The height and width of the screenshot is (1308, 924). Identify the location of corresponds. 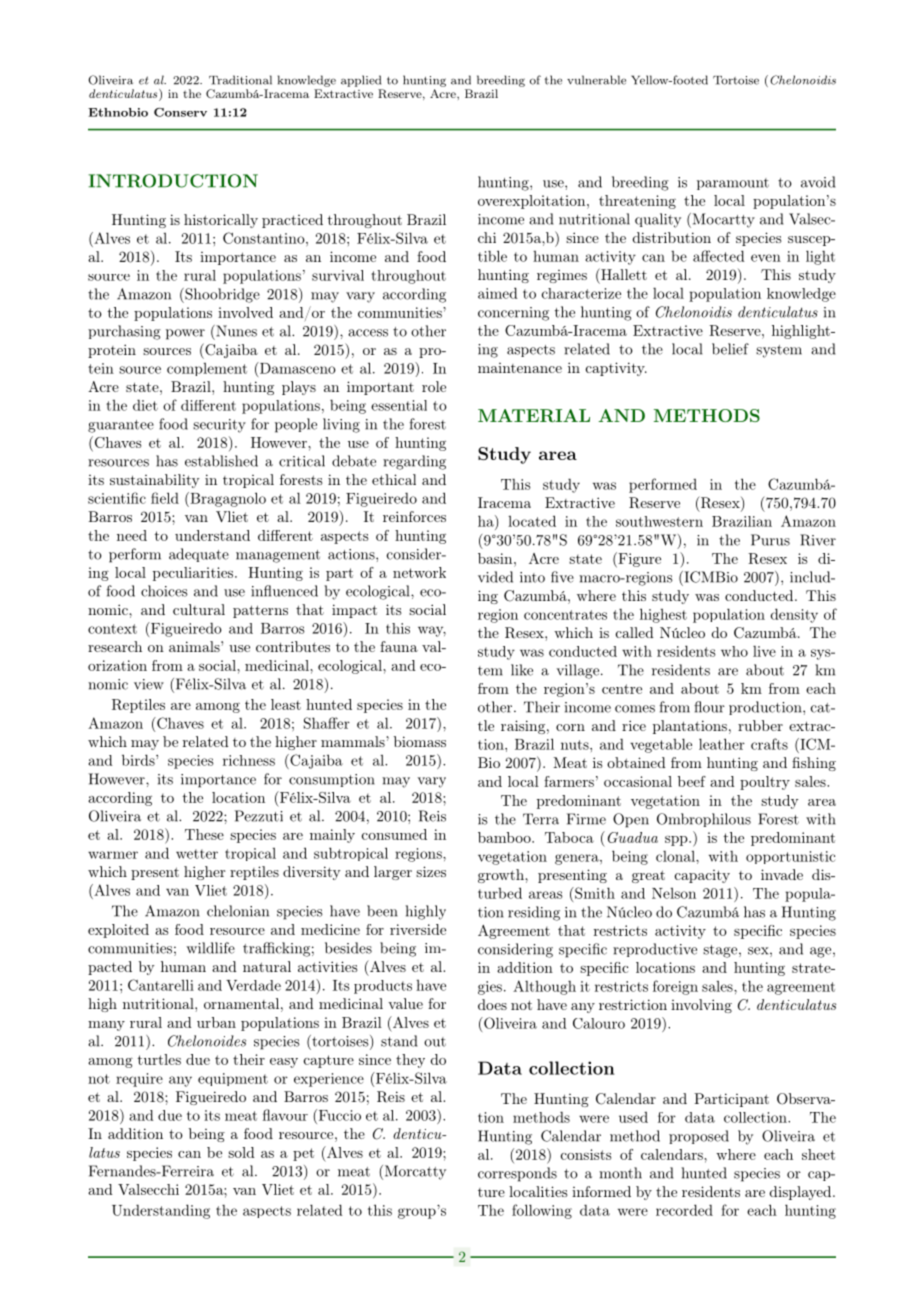
(517, 1174).
